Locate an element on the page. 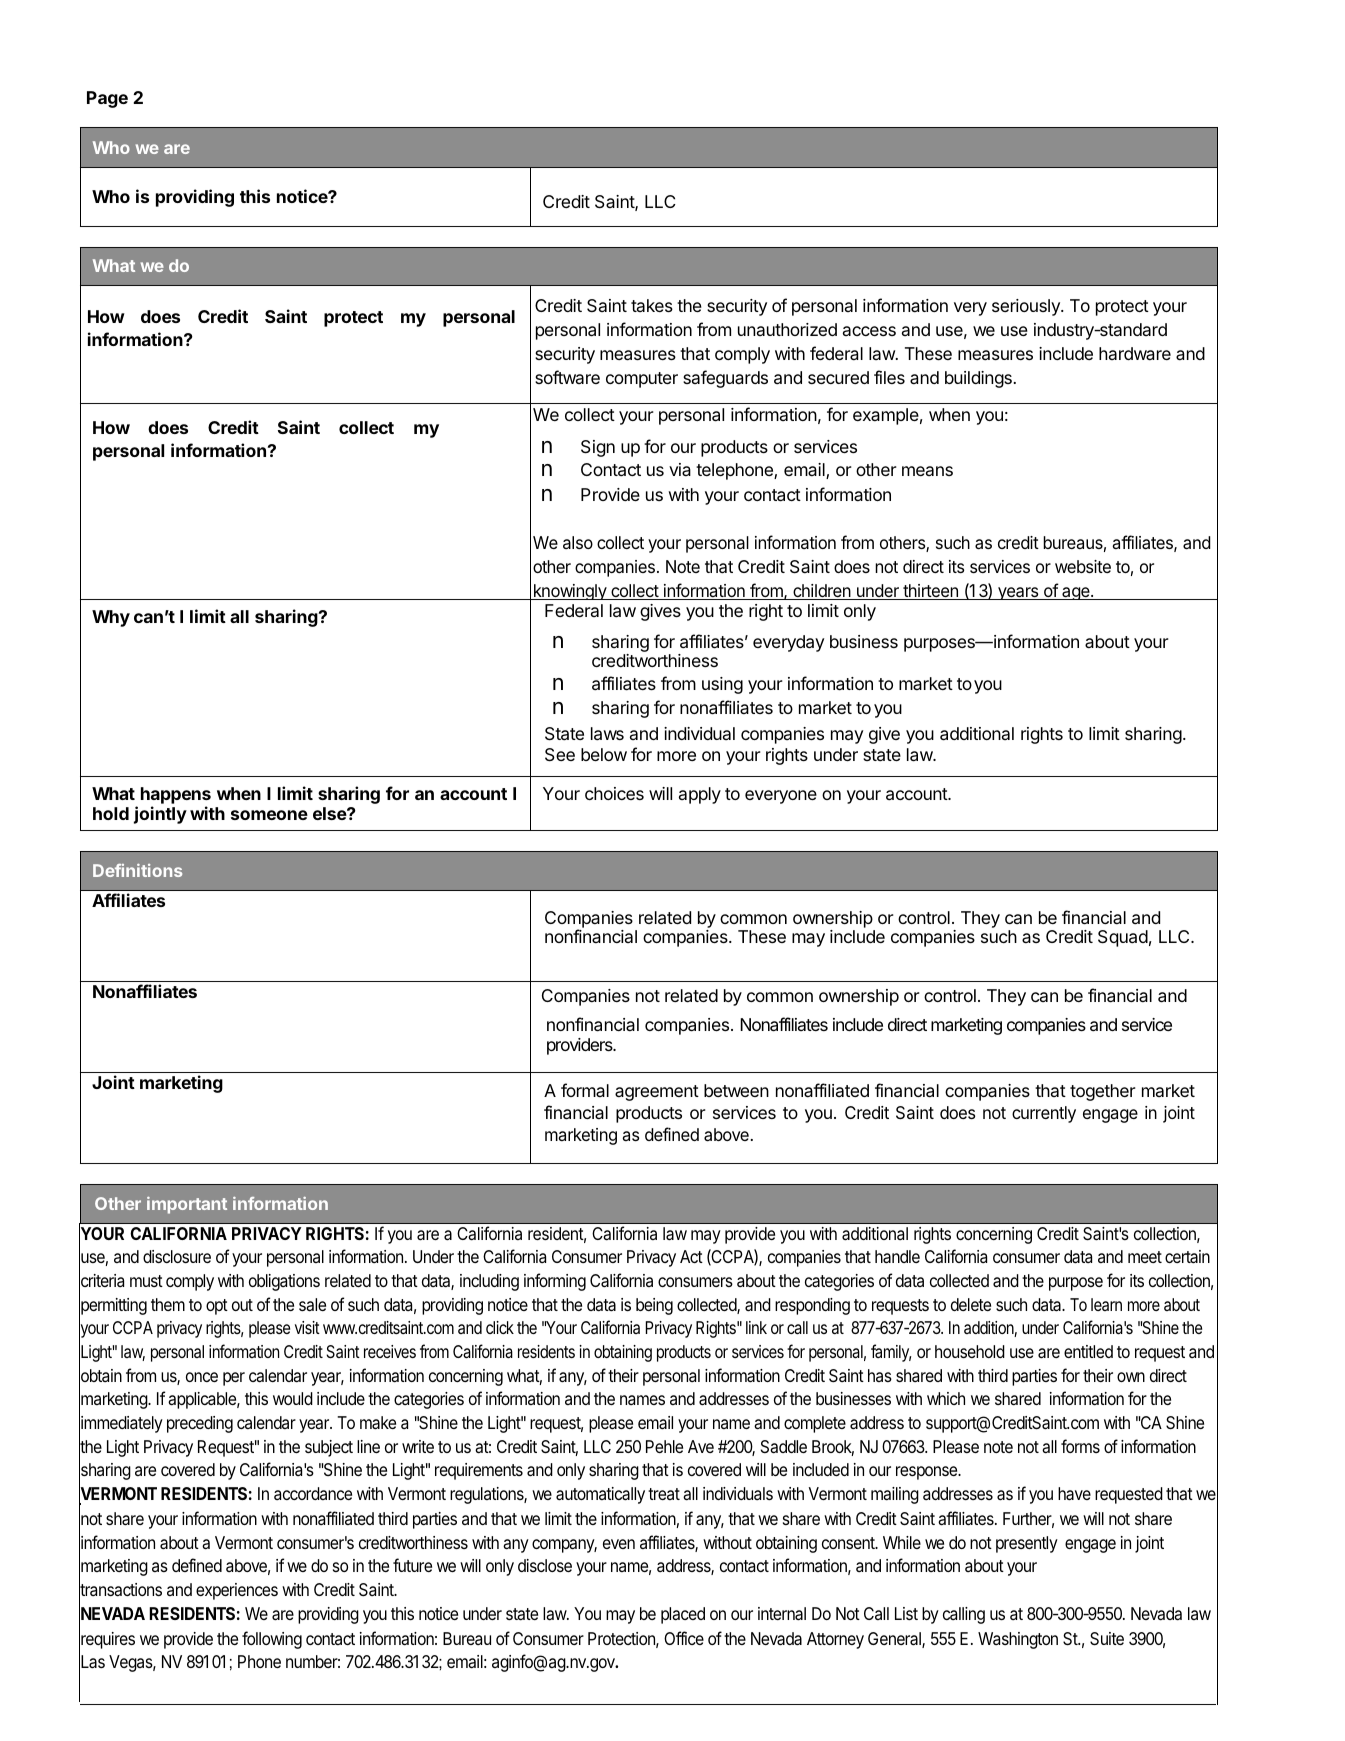 The height and width of the page is (1741, 1345). Washington is located at coordinates (1018, 1640).
